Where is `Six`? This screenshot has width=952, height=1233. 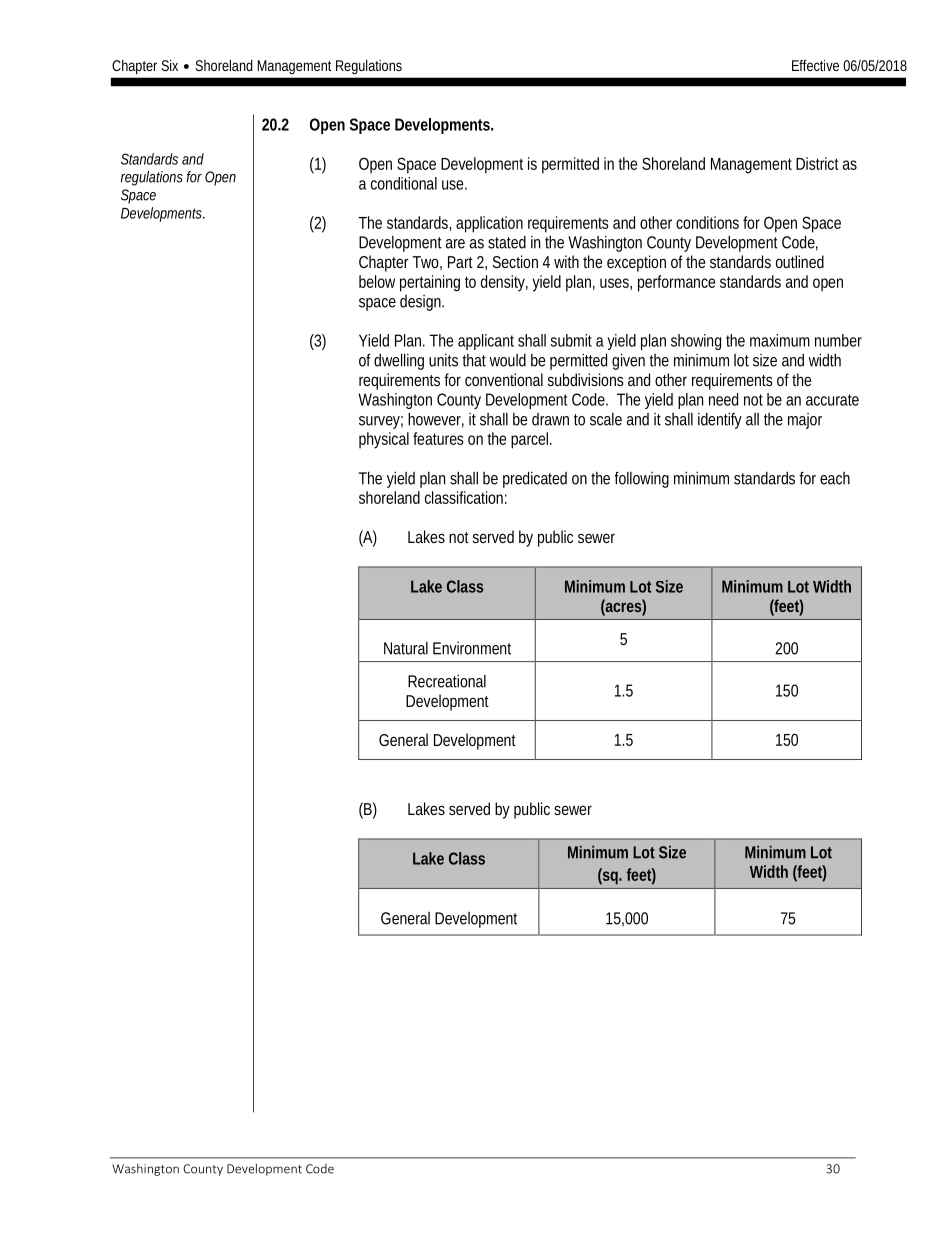 Six is located at coordinates (169, 65).
